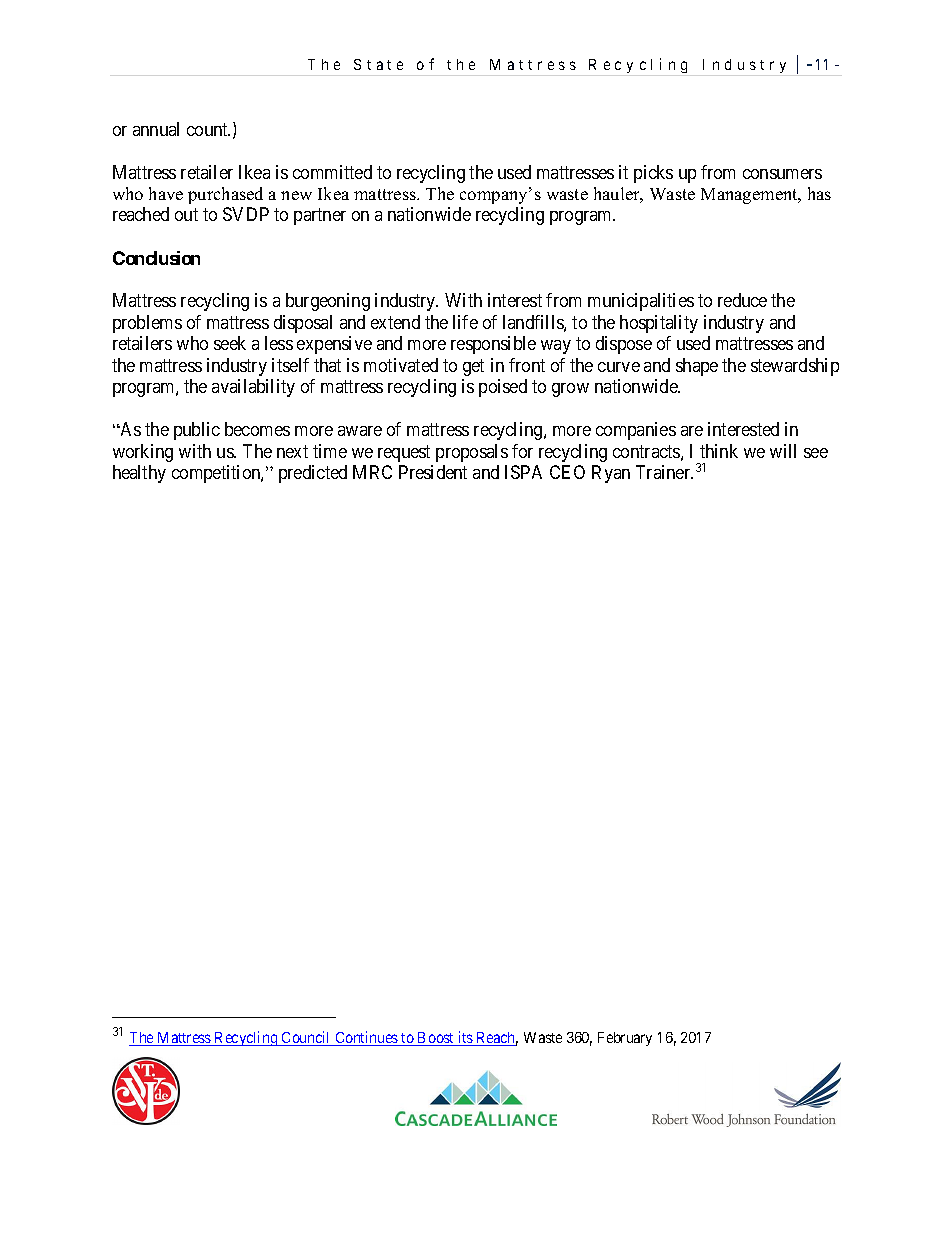 This screenshot has height=1233, width=952. What do you see at coordinates (625, 1039) in the screenshot?
I see `February` at bounding box center [625, 1039].
